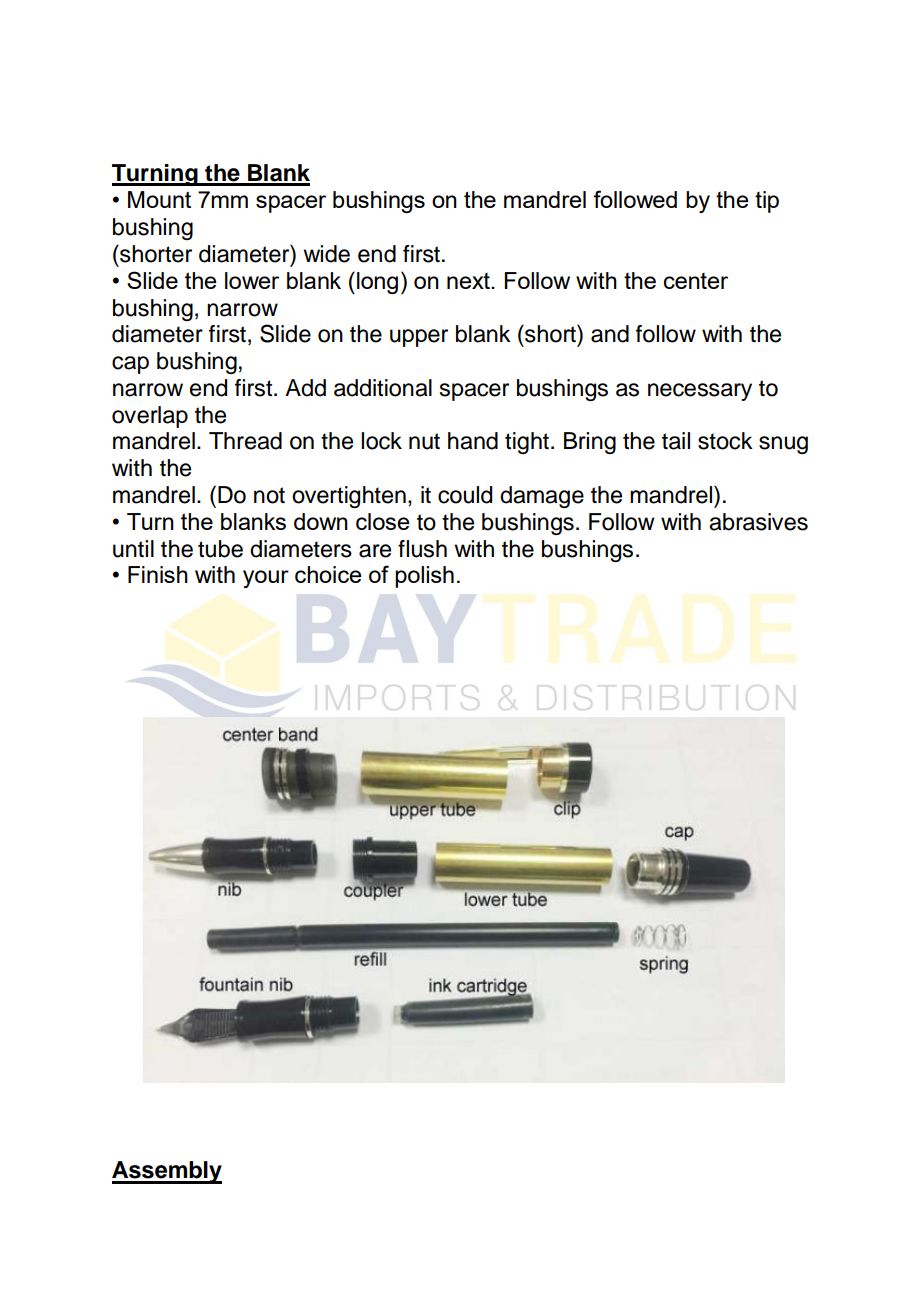 The image size is (924, 1308). Describe the element at coordinates (159, 199) in the screenshot. I see `Mount` at that location.
